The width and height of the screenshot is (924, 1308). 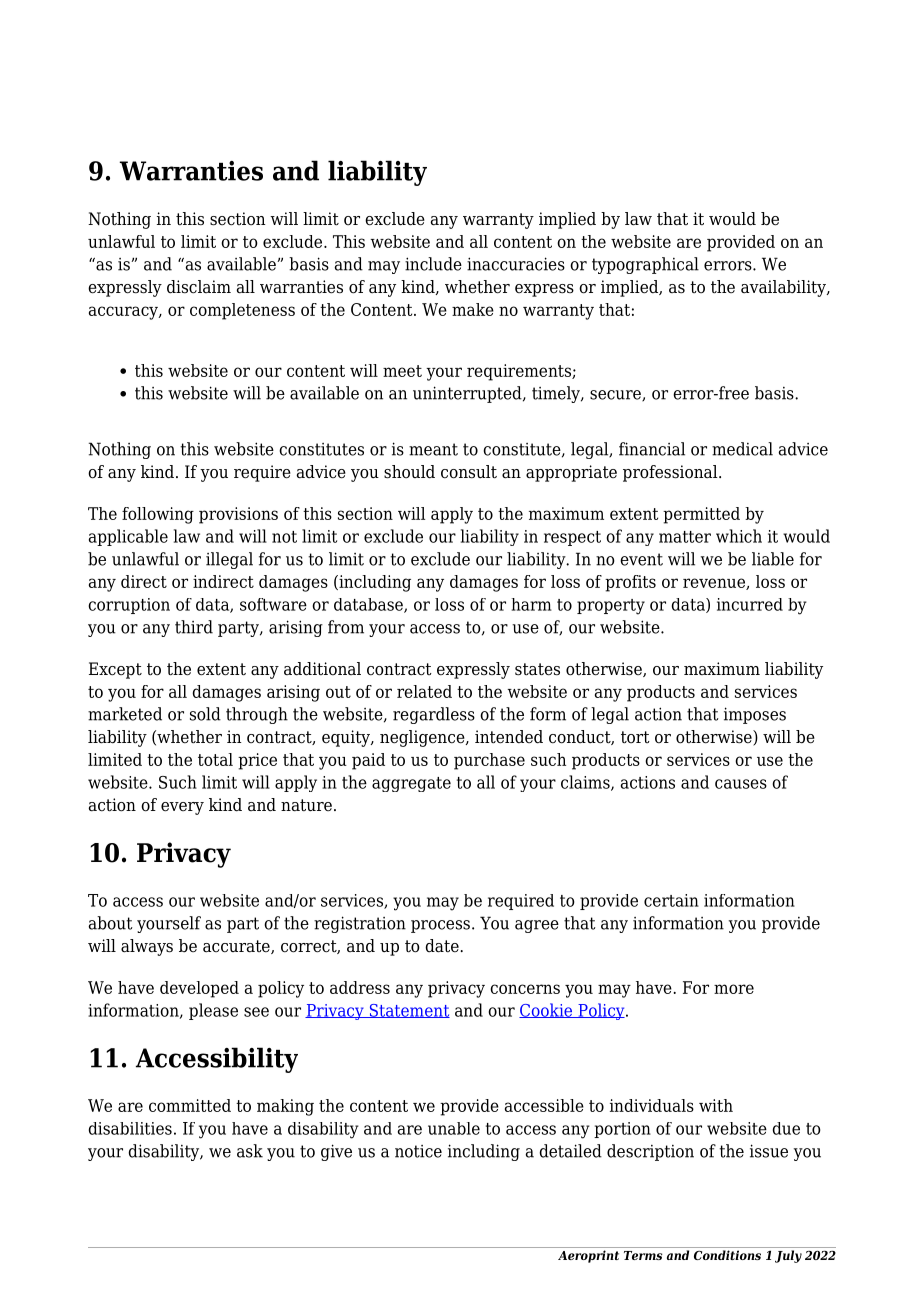 What do you see at coordinates (250, 1151) in the screenshot?
I see `ask` at bounding box center [250, 1151].
